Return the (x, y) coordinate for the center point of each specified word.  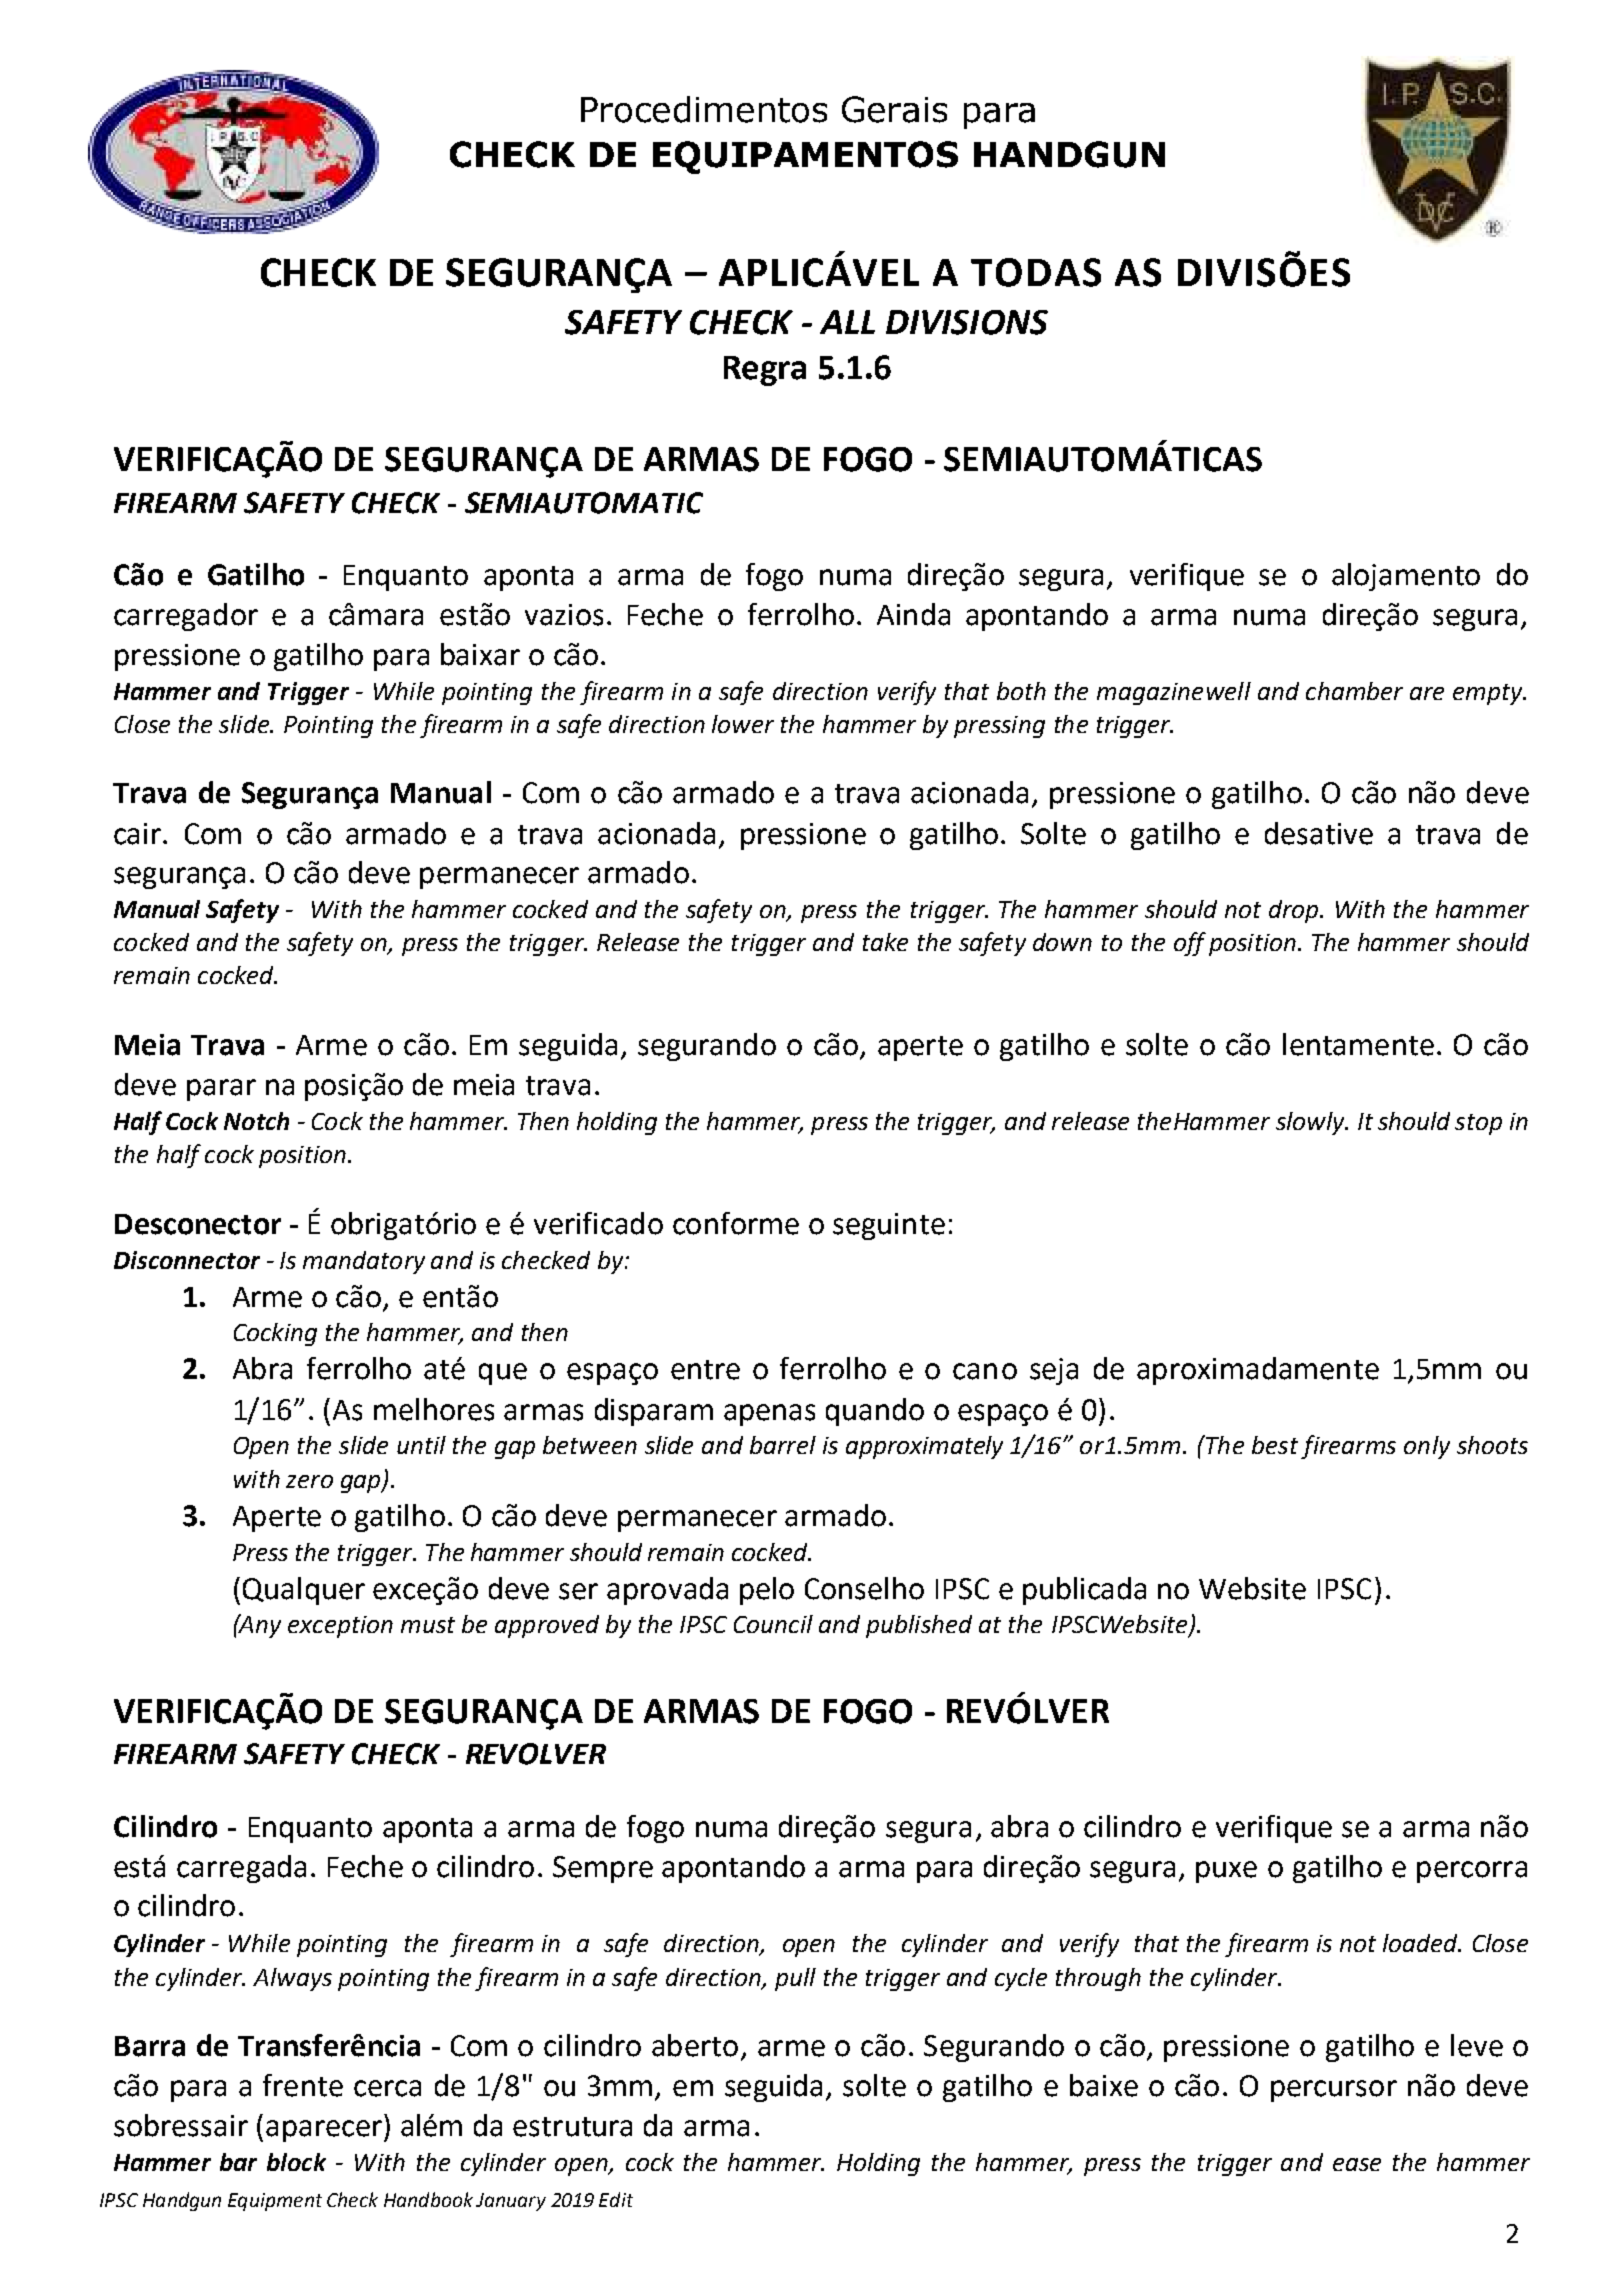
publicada (1084, 1591)
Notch (256, 1121)
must (428, 1625)
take (885, 942)
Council (773, 1624)
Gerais (894, 109)
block (296, 2162)
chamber (1354, 691)
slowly (1311, 1123)
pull (795, 1979)
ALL (847, 322)
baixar (480, 654)
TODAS (1036, 272)
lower (743, 724)
